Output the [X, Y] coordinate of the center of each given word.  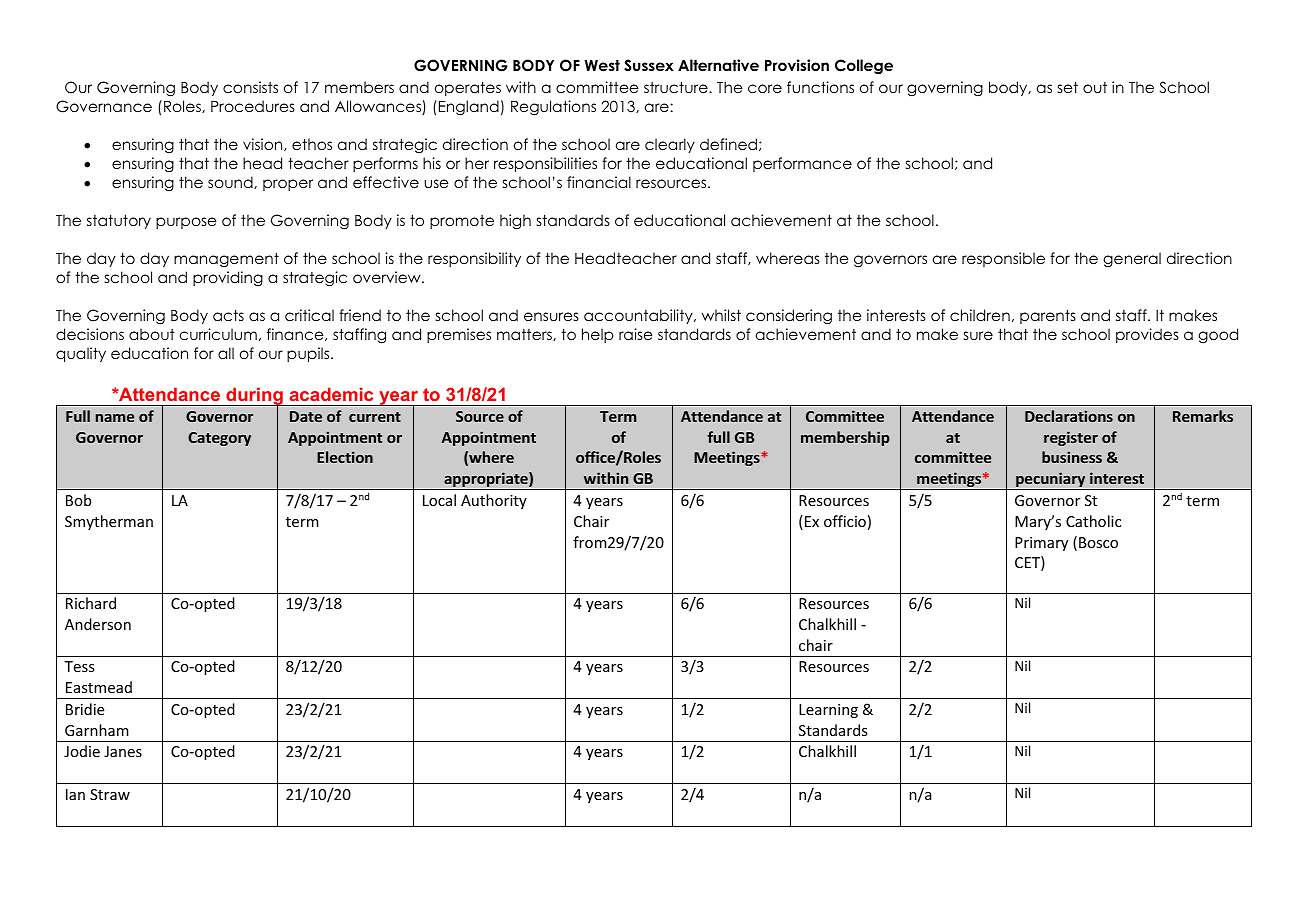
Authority [494, 501]
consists [250, 87]
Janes [123, 751]
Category [219, 439]
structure [677, 87]
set [1068, 87]
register [1071, 438]
